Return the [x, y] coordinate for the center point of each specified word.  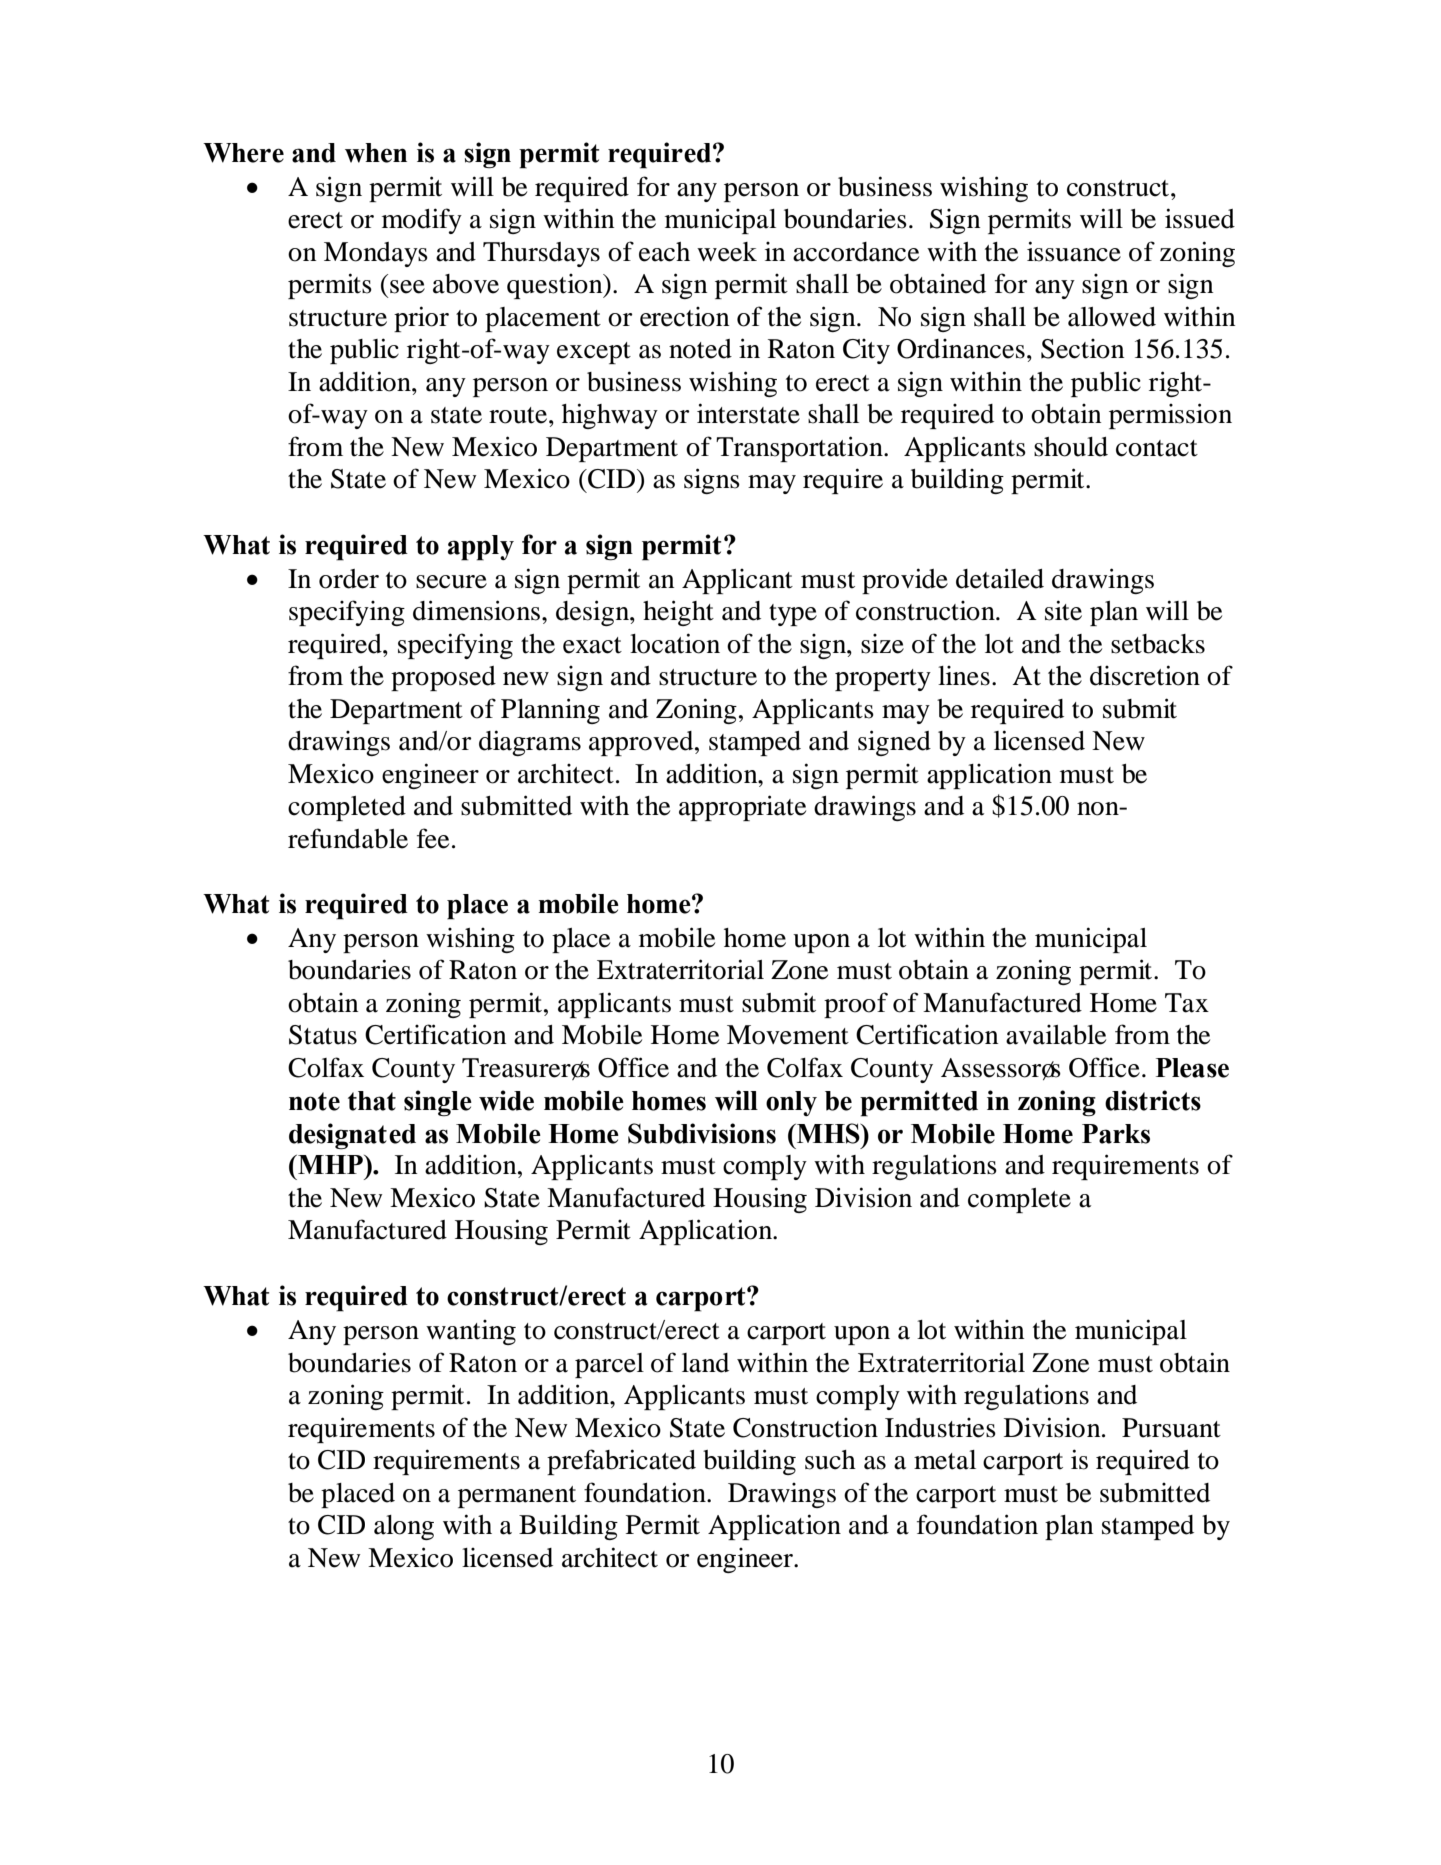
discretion [1145, 675]
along [404, 1527]
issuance [1074, 251]
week [727, 252]
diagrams [530, 743]
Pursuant [1171, 1428]
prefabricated [621, 1462]
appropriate [742, 808]
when [376, 153]
